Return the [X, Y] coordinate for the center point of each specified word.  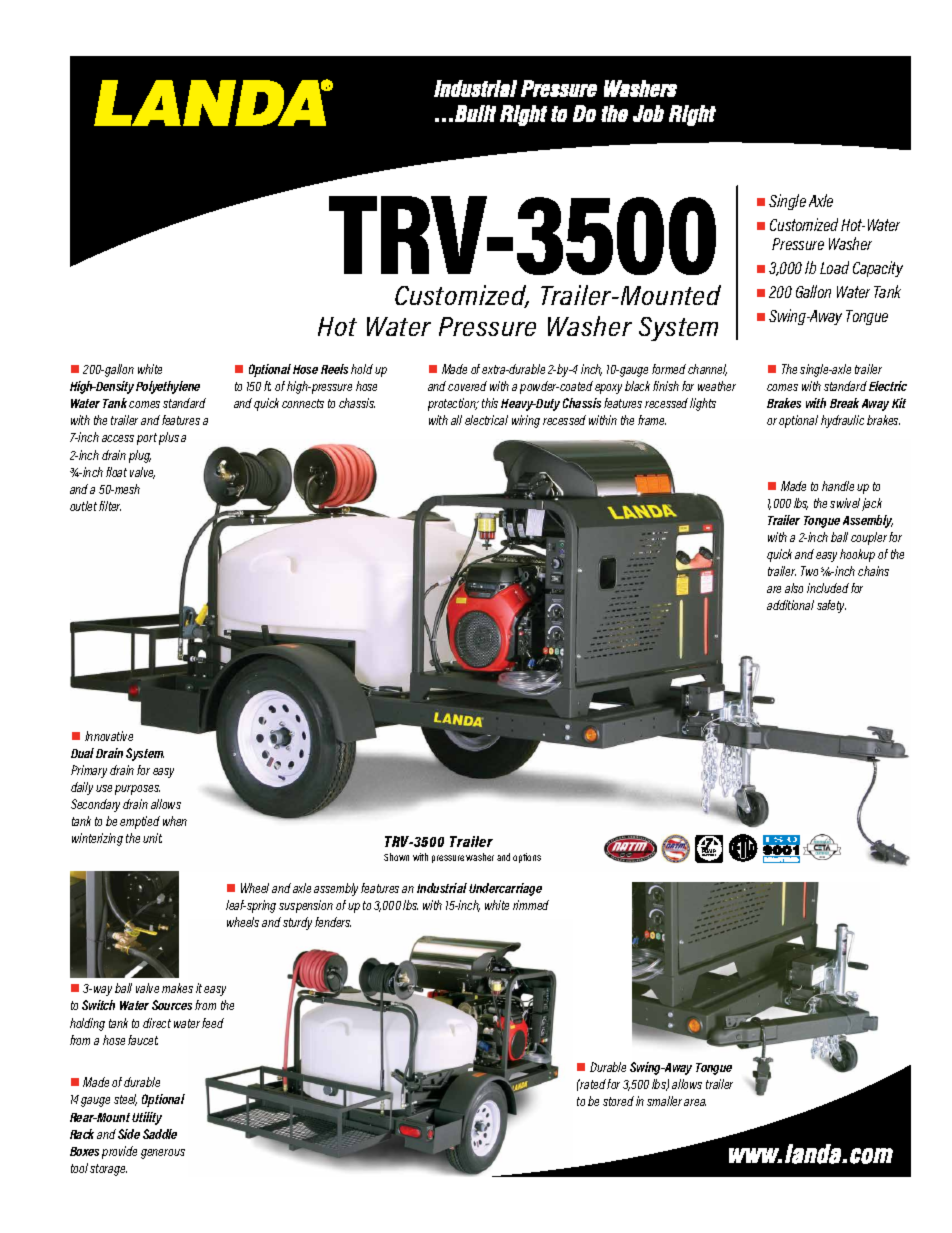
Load [834, 267]
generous [163, 1154]
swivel [845, 503]
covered [467, 386]
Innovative [109, 736]
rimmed [531, 905]
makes [177, 988]
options [527, 858]
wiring [526, 421]
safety [831, 606]
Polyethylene [168, 387]
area [695, 1102]
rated [592, 1084]
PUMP [708, 851]
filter [110, 506]
